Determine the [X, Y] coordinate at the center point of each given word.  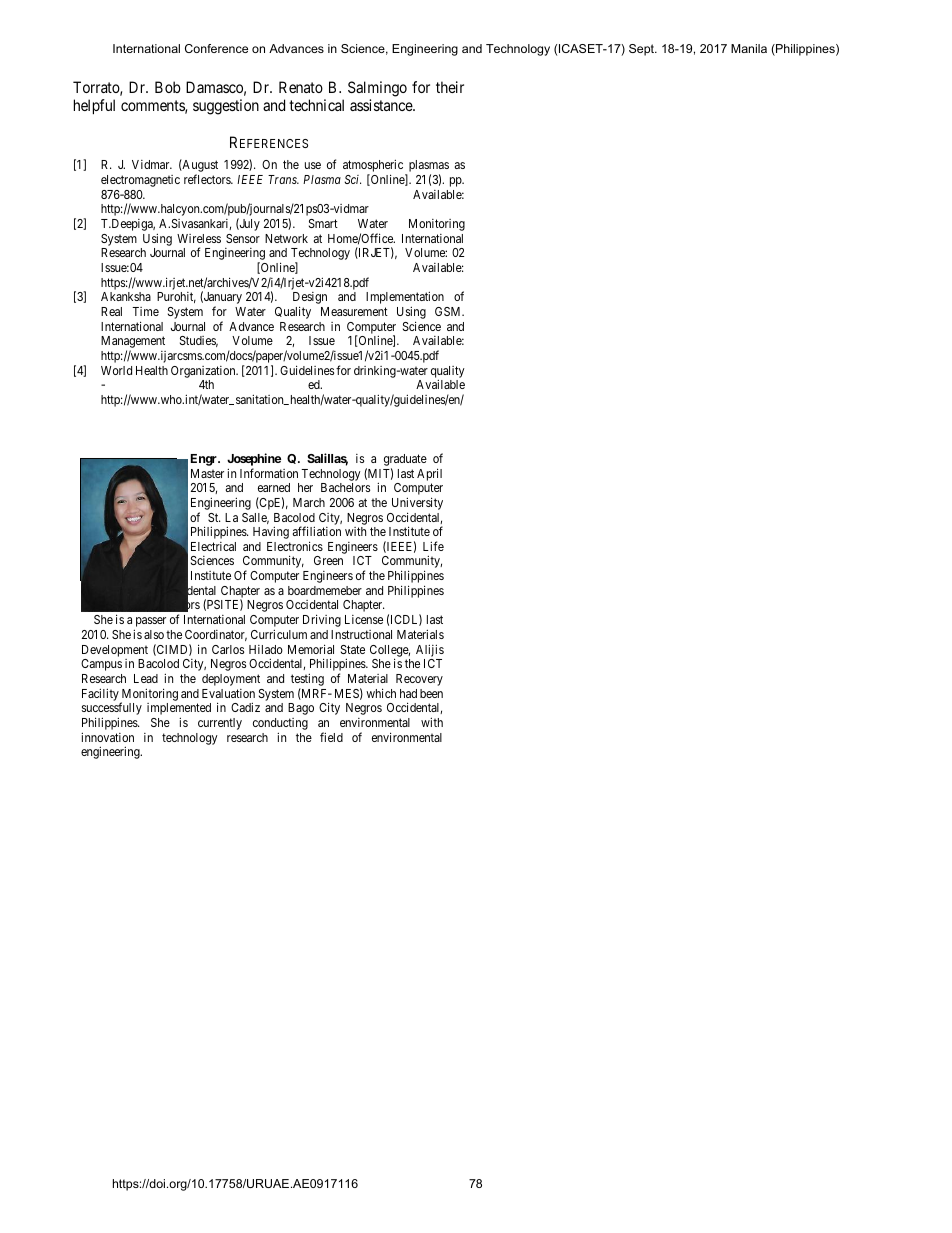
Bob [168, 87]
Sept [643, 50]
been [431, 693]
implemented [179, 710]
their [450, 87]
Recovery [419, 680]
